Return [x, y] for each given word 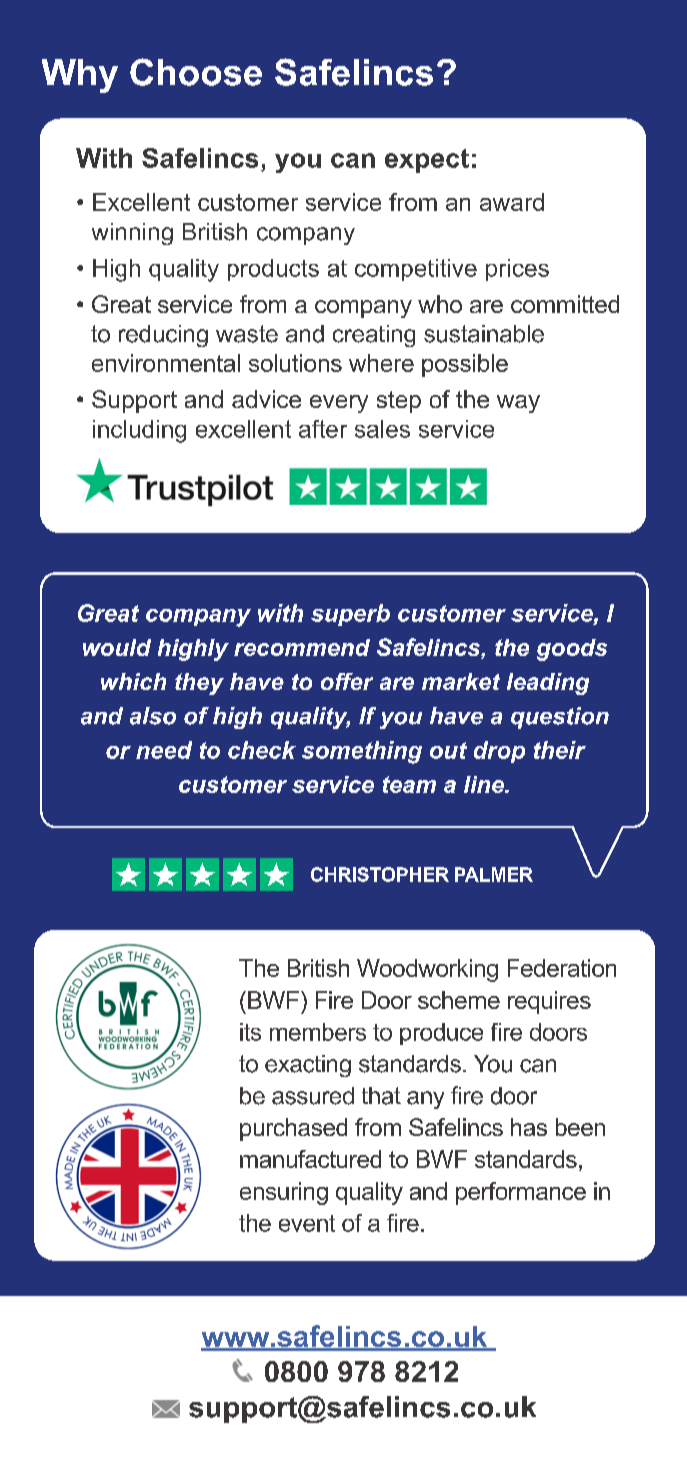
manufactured [310, 1159]
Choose [196, 72]
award [512, 202]
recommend [302, 647]
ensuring [284, 1193]
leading [548, 684]
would [117, 647]
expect [427, 161]
